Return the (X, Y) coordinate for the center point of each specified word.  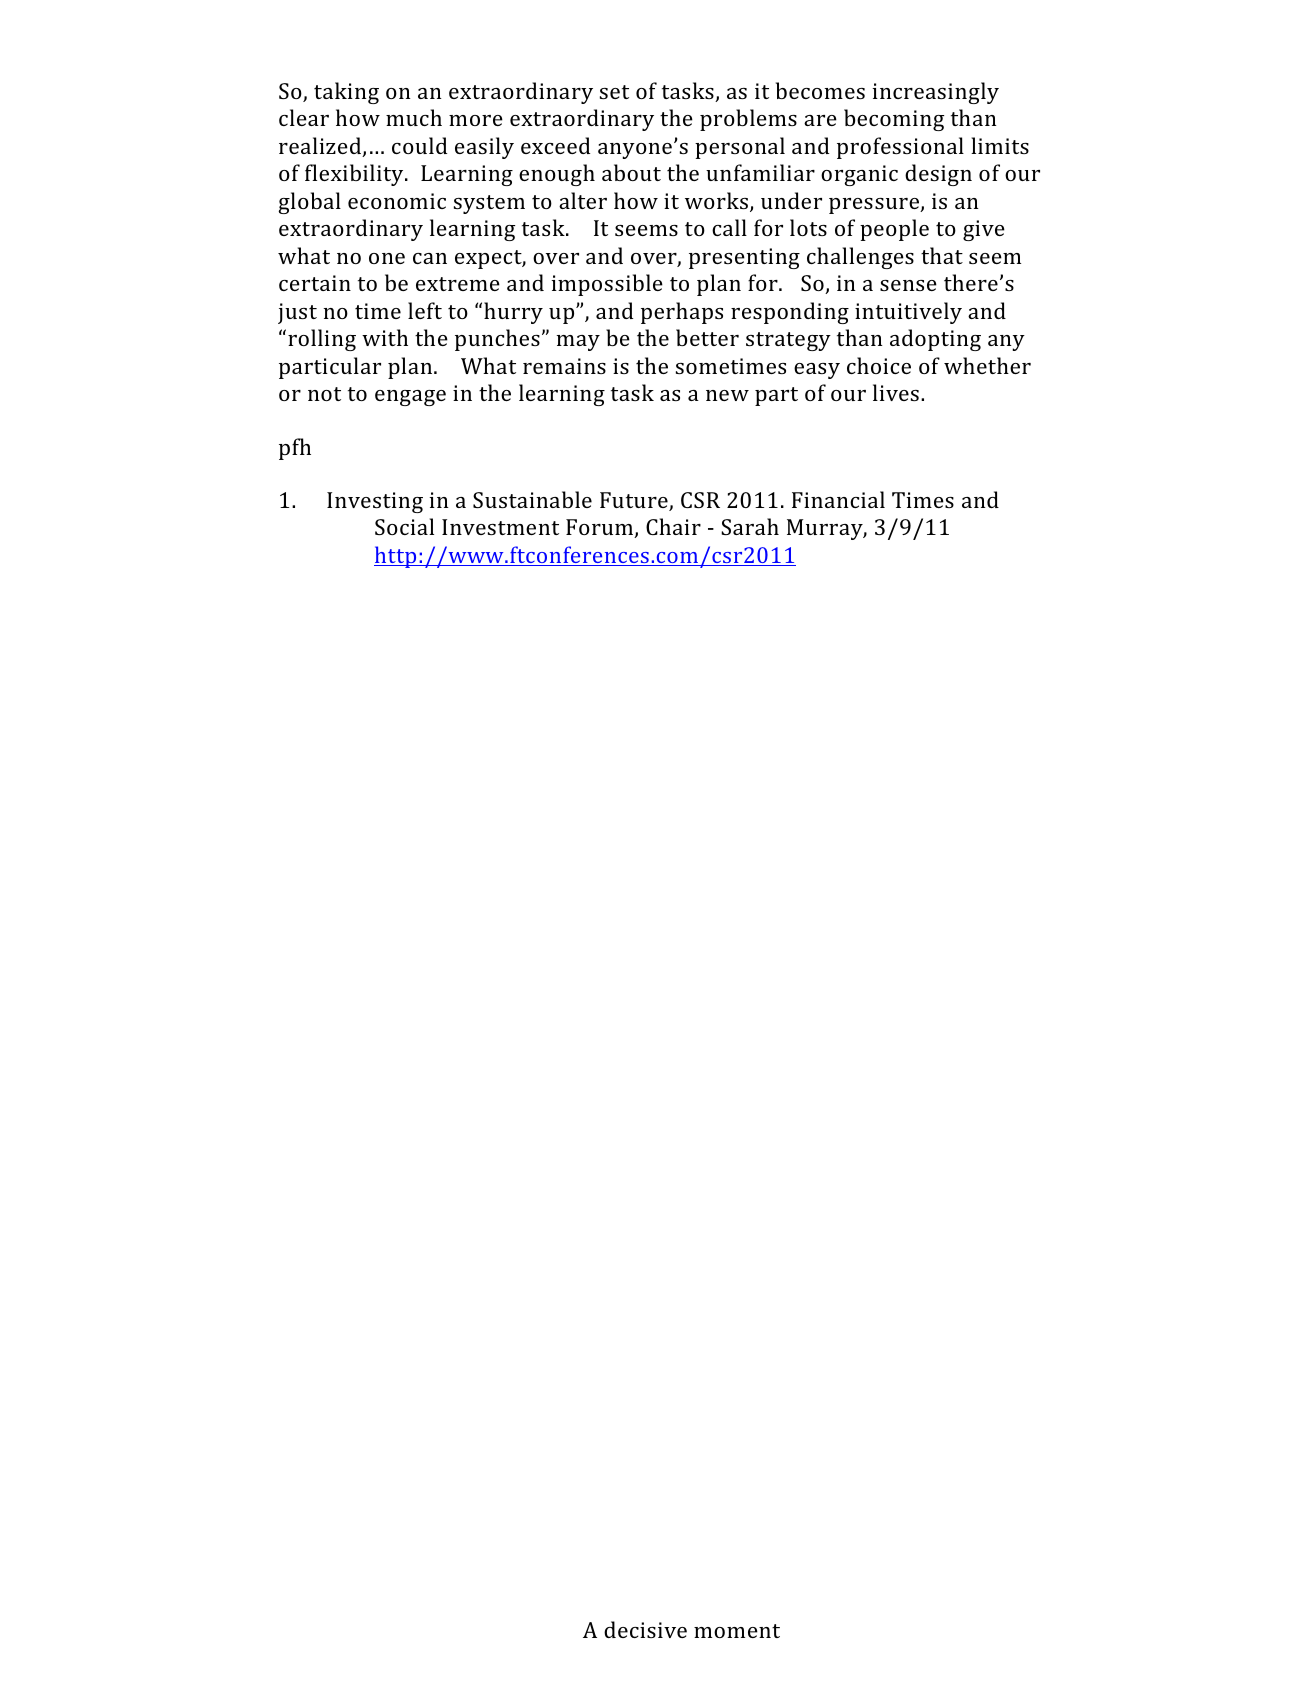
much (414, 117)
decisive (645, 1629)
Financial (838, 499)
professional (900, 148)
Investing (375, 502)
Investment (500, 527)
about (631, 172)
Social (404, 526)
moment (737, 1631)
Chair (673, 526)
